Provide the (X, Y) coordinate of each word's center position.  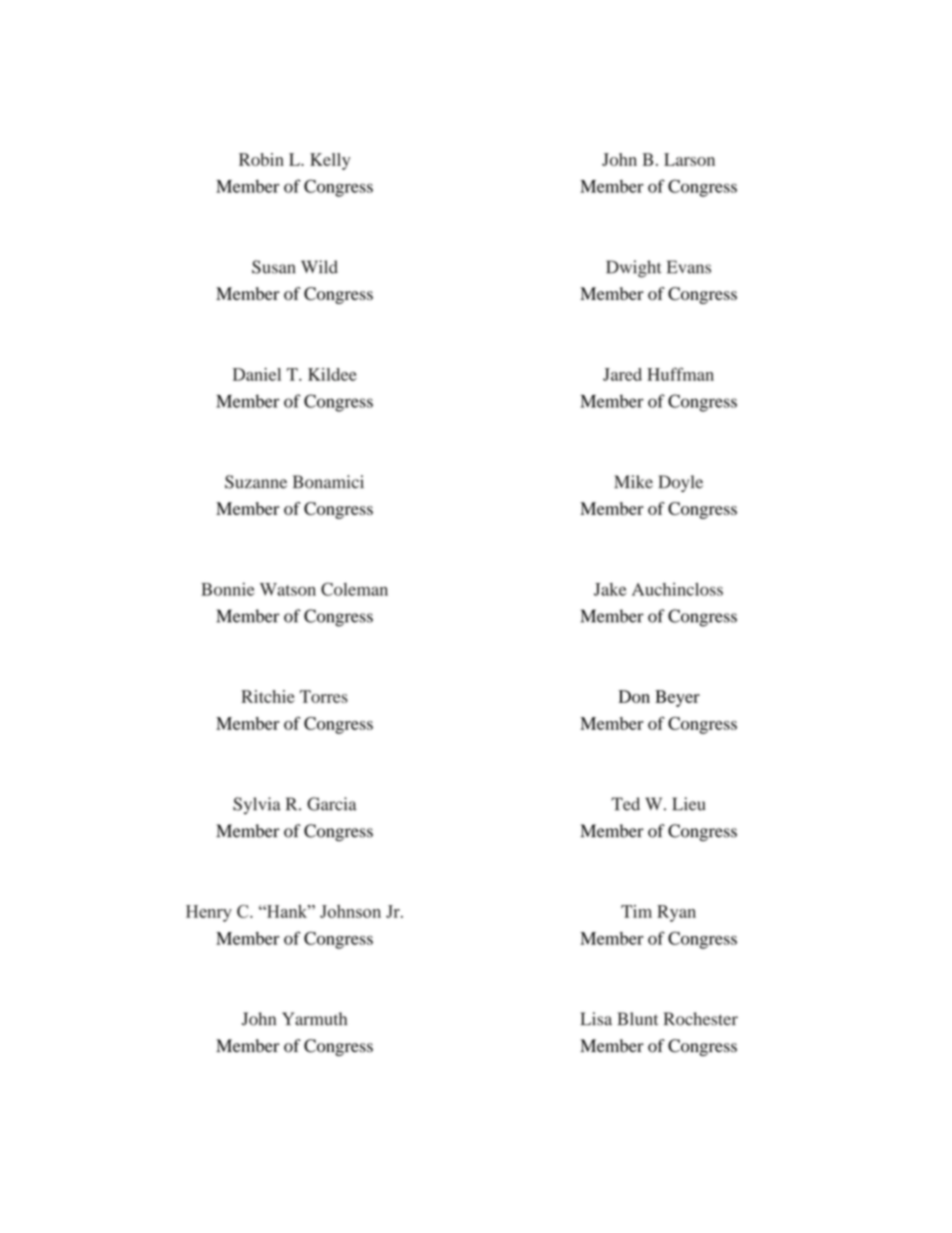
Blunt (637, 1019)
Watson (288, 589)
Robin (261, 159)
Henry (209, 913)
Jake (610, 589)
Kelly (330, 161)
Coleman (354, 589)
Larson (689, 159)
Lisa (596, 1019)
